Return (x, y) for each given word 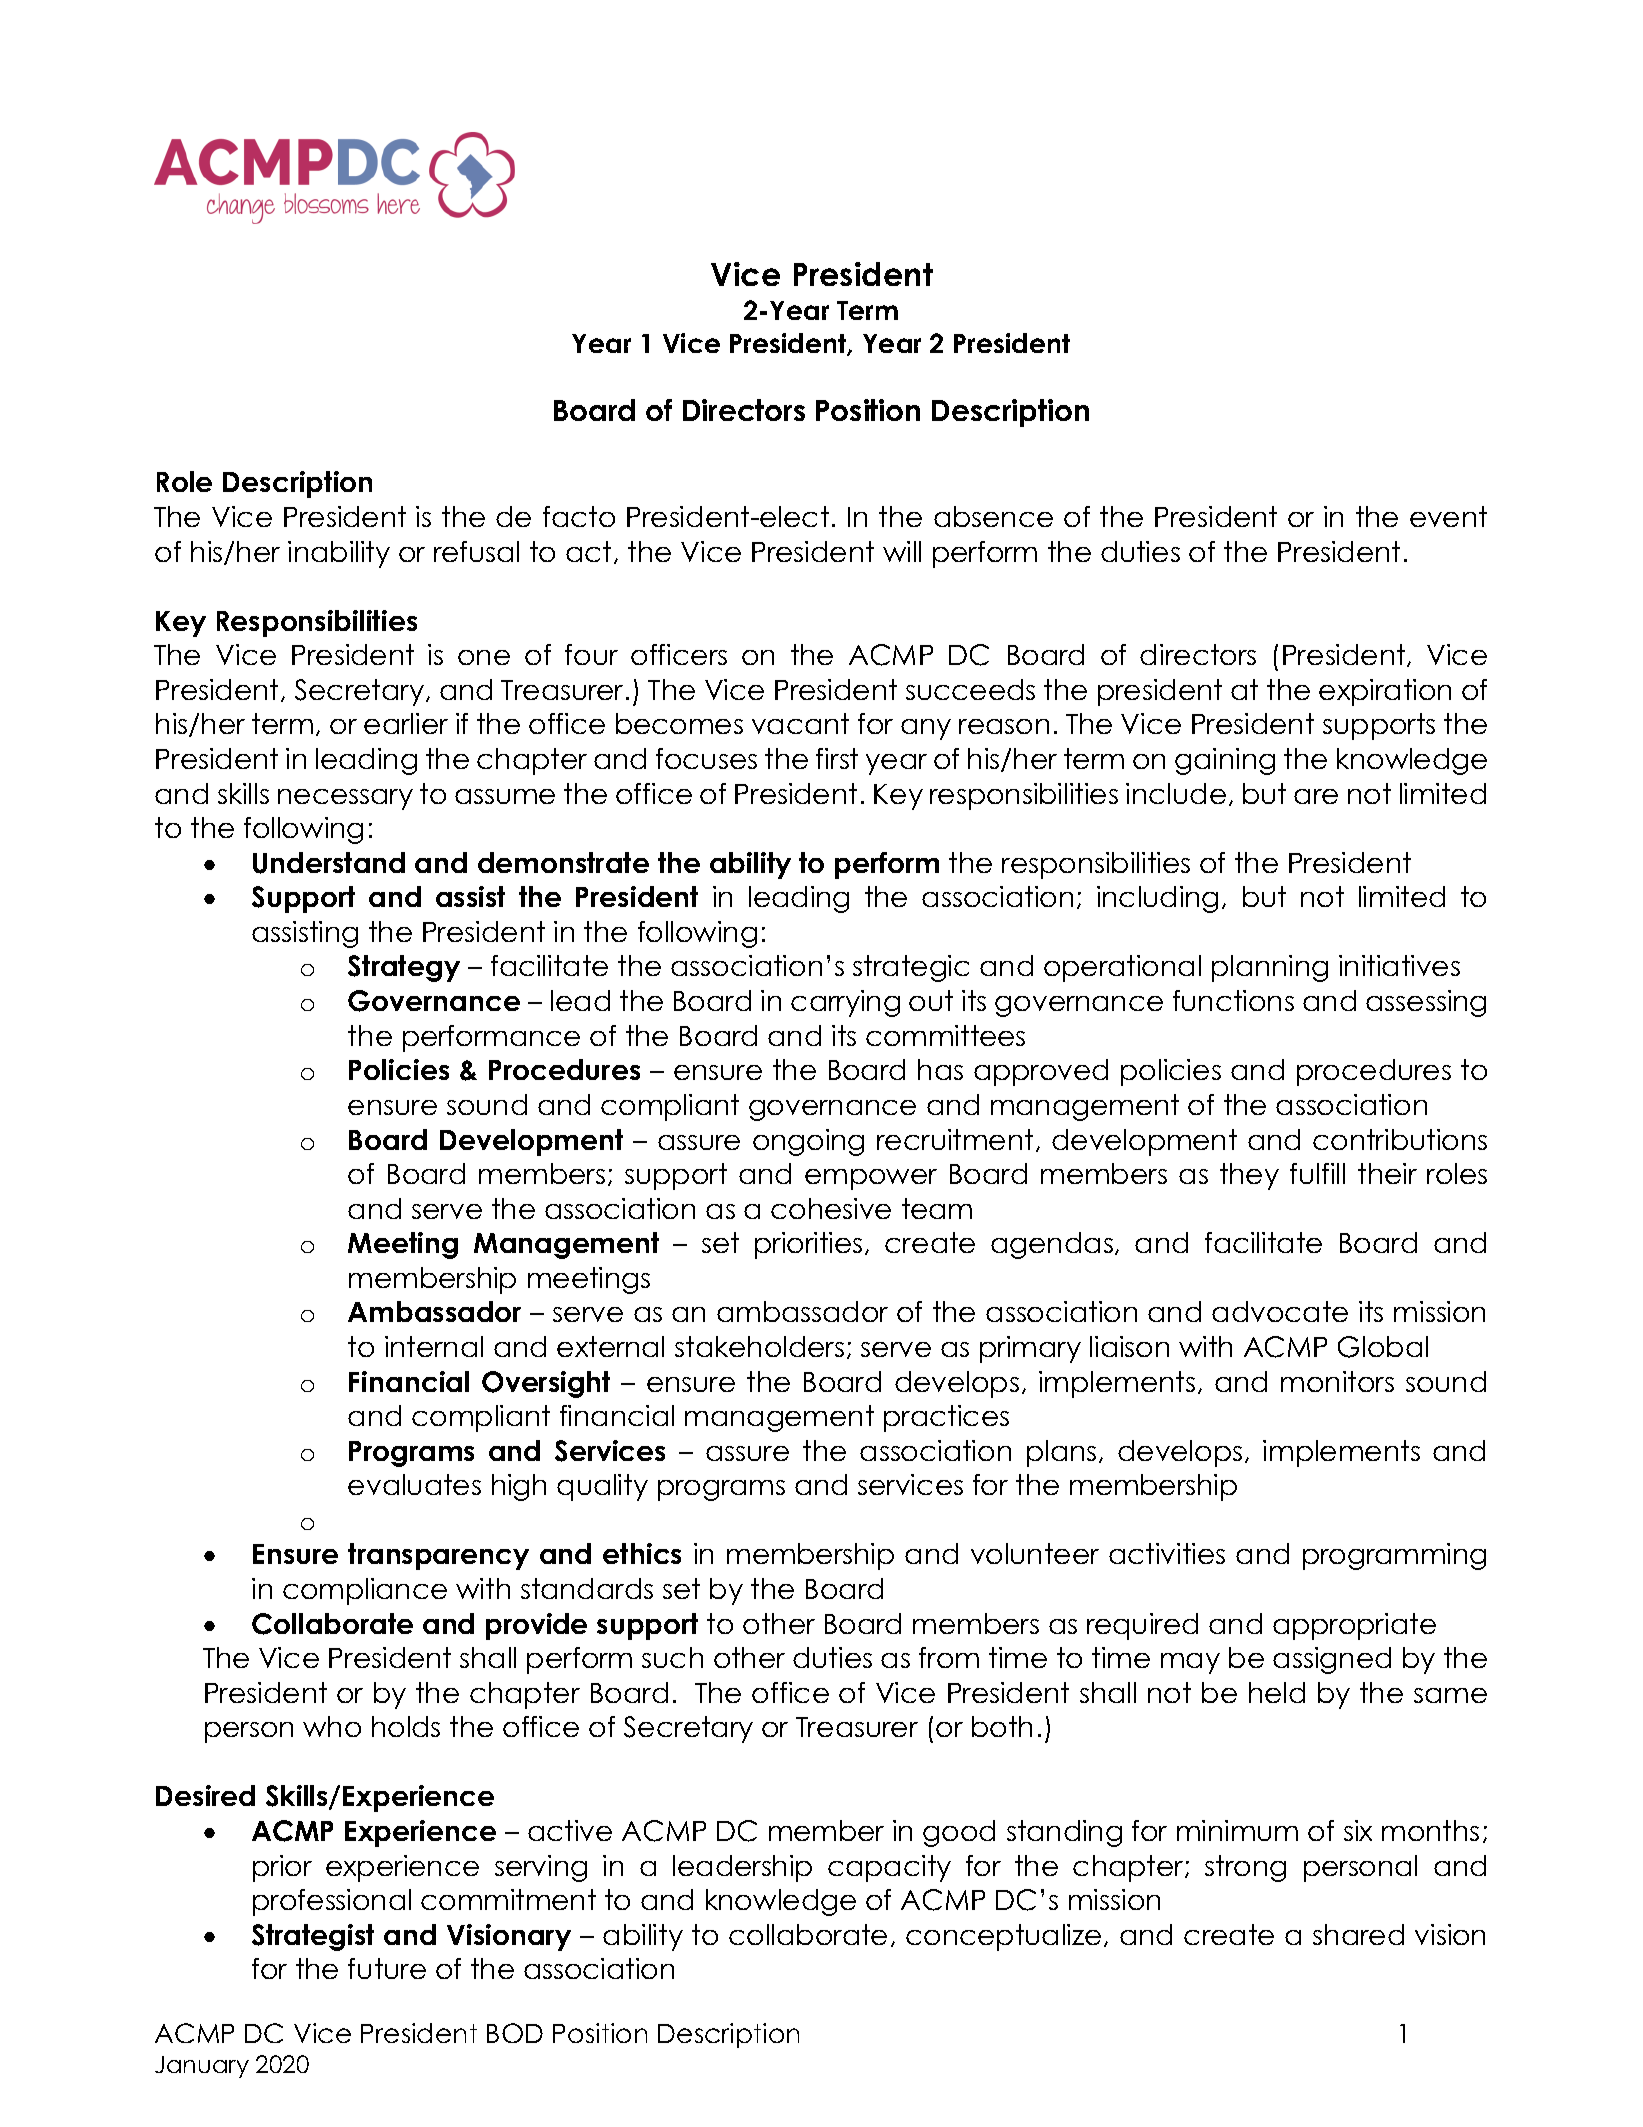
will (902, 551)
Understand (329, 863)
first (837, 758)
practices (946, 1418)
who (332, 1726)
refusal (476, 551)
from (949, 1657)
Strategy (404, 968)
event (1448, 516)
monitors (1337, 1381)
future (387, 1968)
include (1176, 793)
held (1277, 1692)
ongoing (808, 1142)
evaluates (414, 1484)
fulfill (1317, 1173)
